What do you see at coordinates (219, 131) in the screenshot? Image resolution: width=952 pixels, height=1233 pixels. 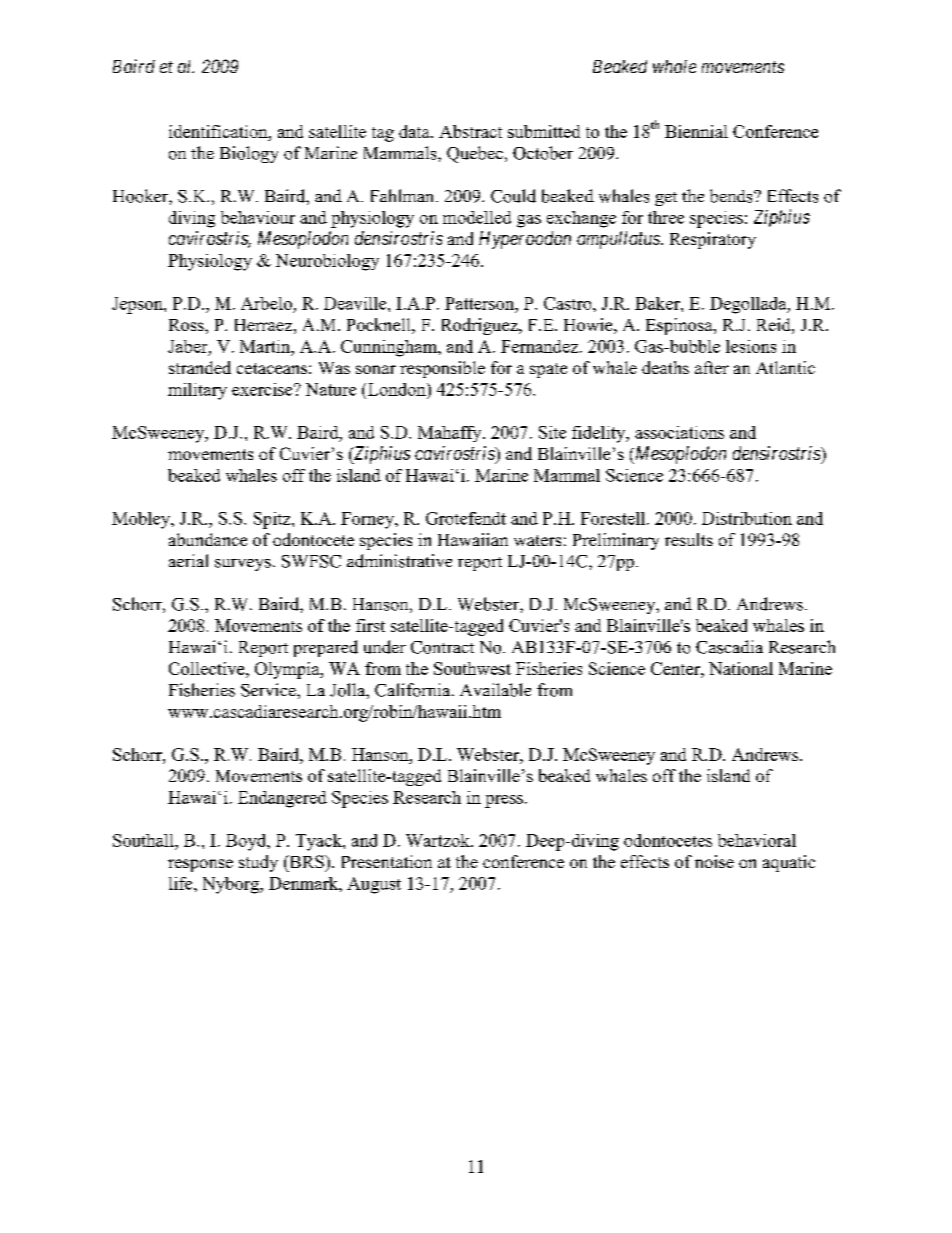 I see `identification` at bounding box center [219, 131].
